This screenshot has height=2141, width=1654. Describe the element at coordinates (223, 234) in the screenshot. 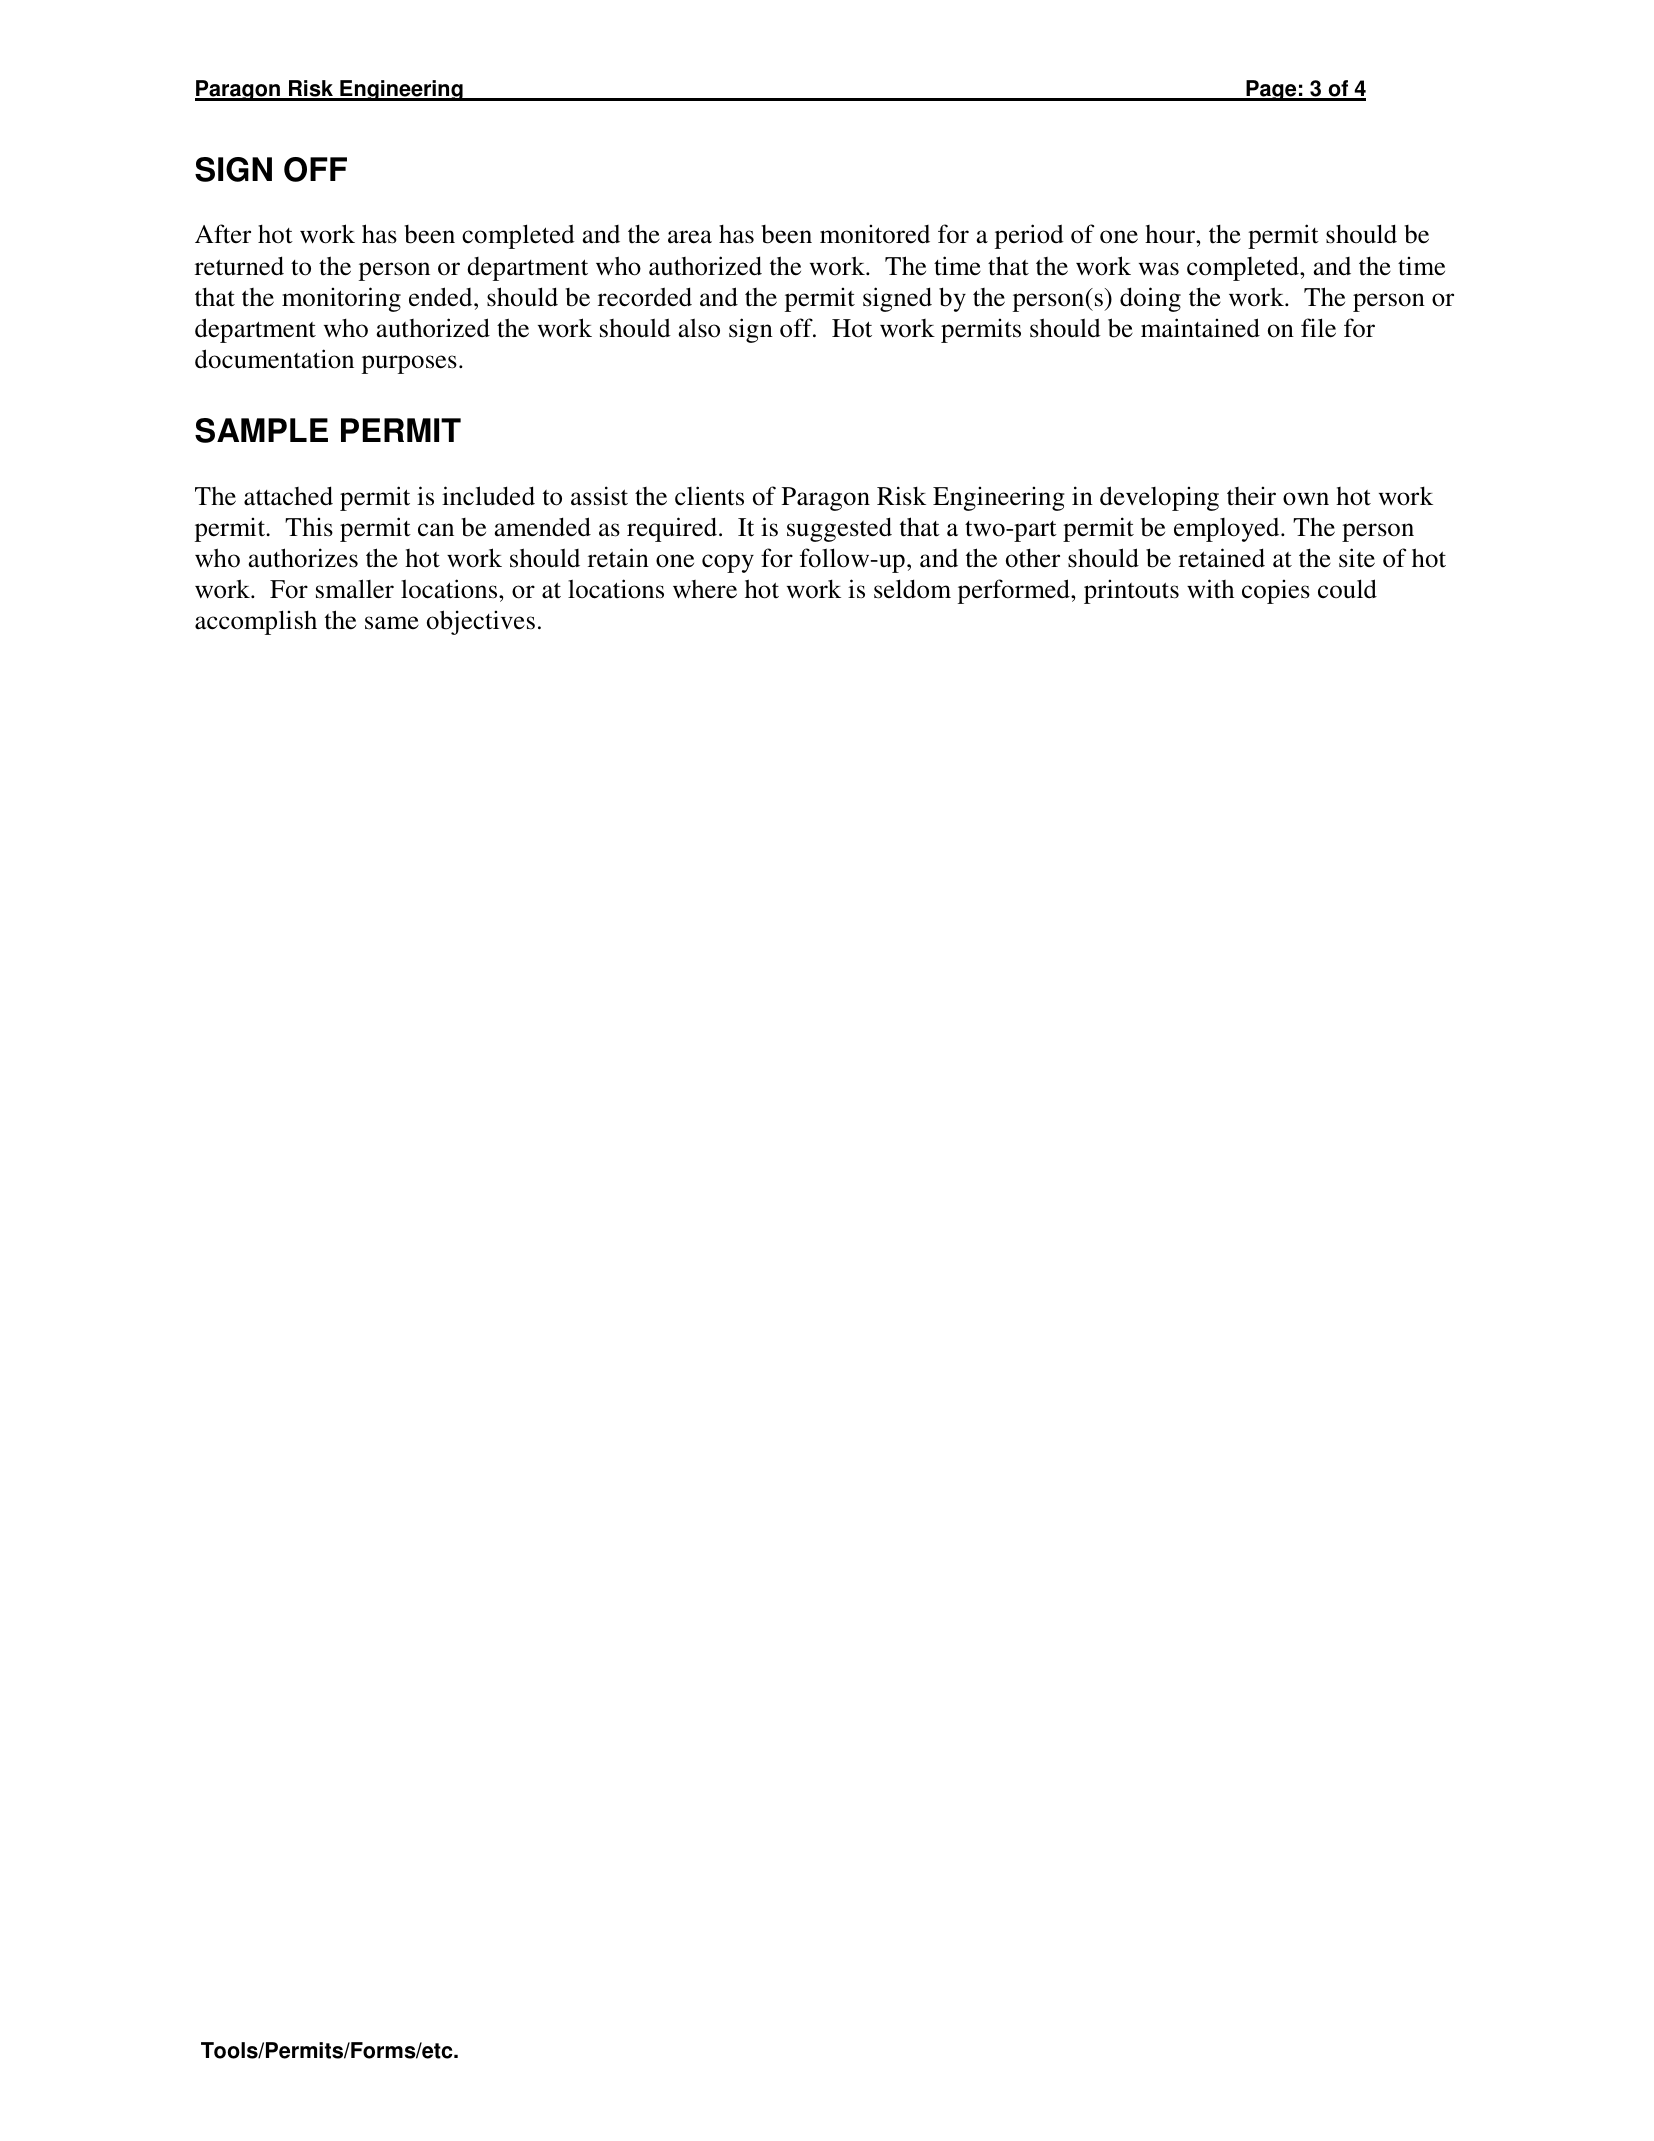

I see `After` at that location.
